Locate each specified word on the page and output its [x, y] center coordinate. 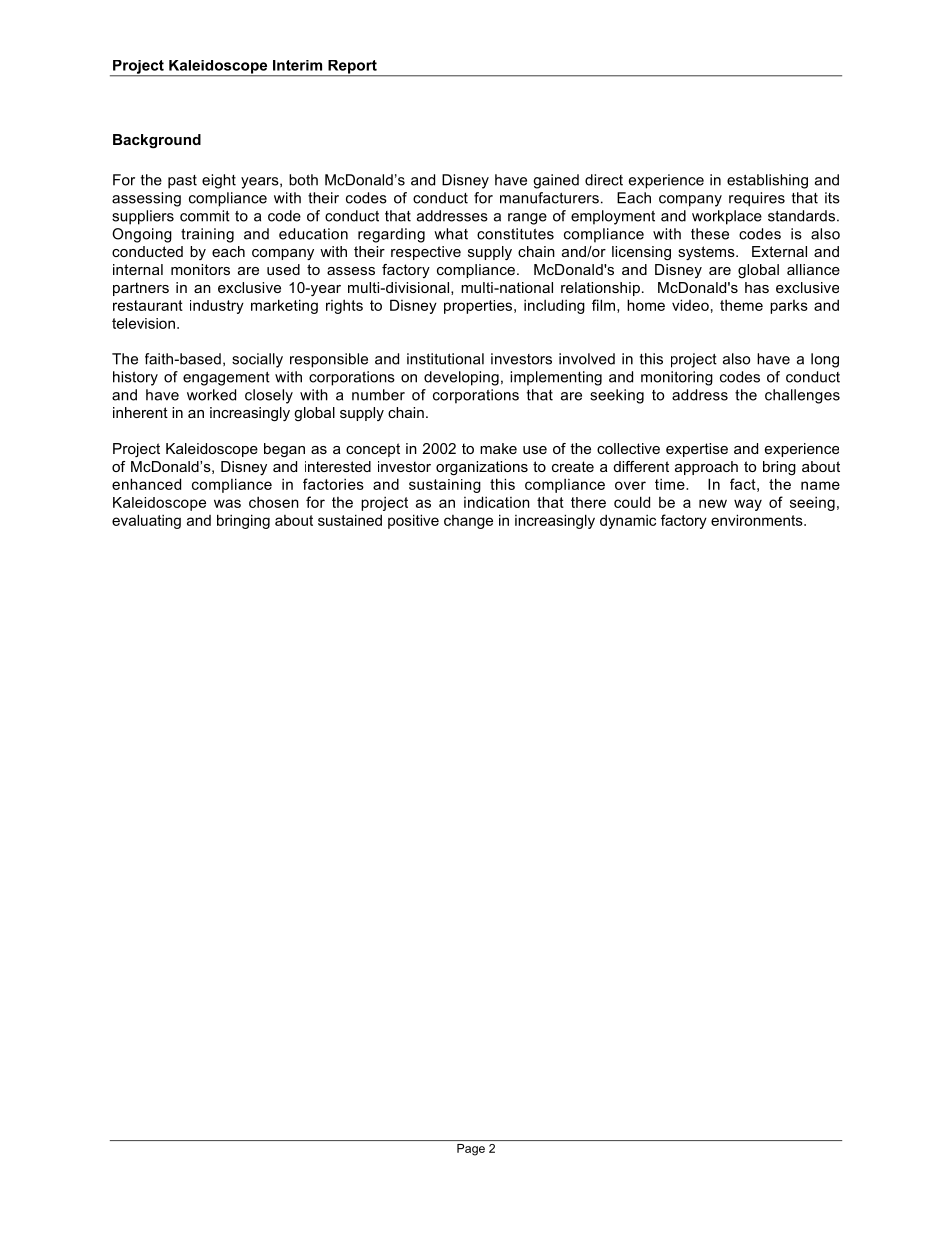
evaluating [146, 521]
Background [157, 141]
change [468, 522]
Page [471, 1150]
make [498, 448]
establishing [767, 181]
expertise [697, 450]
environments [758, 520]
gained [556, 181]
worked [211, 395]
